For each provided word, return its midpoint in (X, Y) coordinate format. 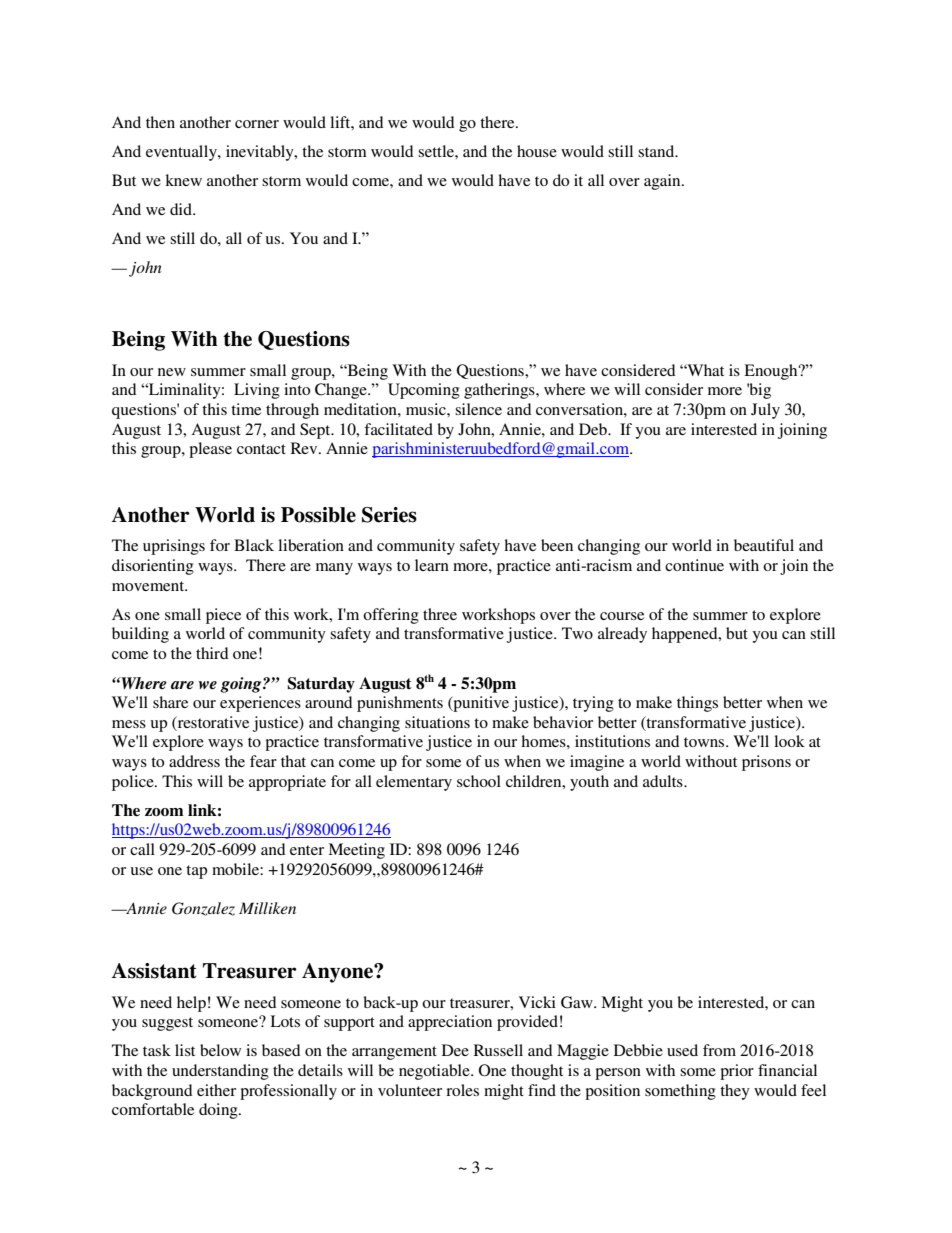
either (216, 1090)
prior (737, 1072)
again (663, 182)
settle (437, 151)
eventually (182, 153)
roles (462, 1090)
